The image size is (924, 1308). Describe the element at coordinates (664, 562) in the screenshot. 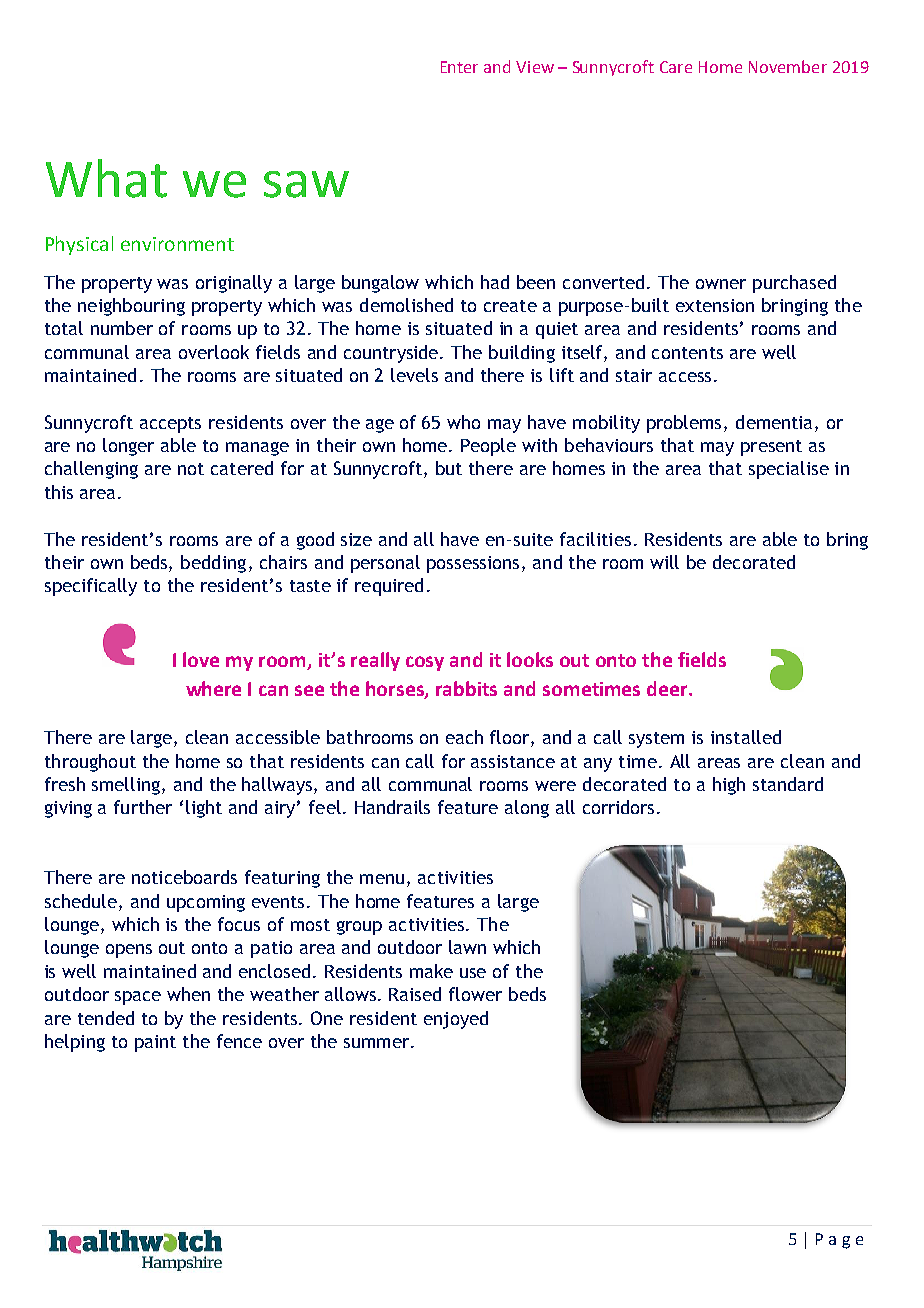

I see `will` at that location.
